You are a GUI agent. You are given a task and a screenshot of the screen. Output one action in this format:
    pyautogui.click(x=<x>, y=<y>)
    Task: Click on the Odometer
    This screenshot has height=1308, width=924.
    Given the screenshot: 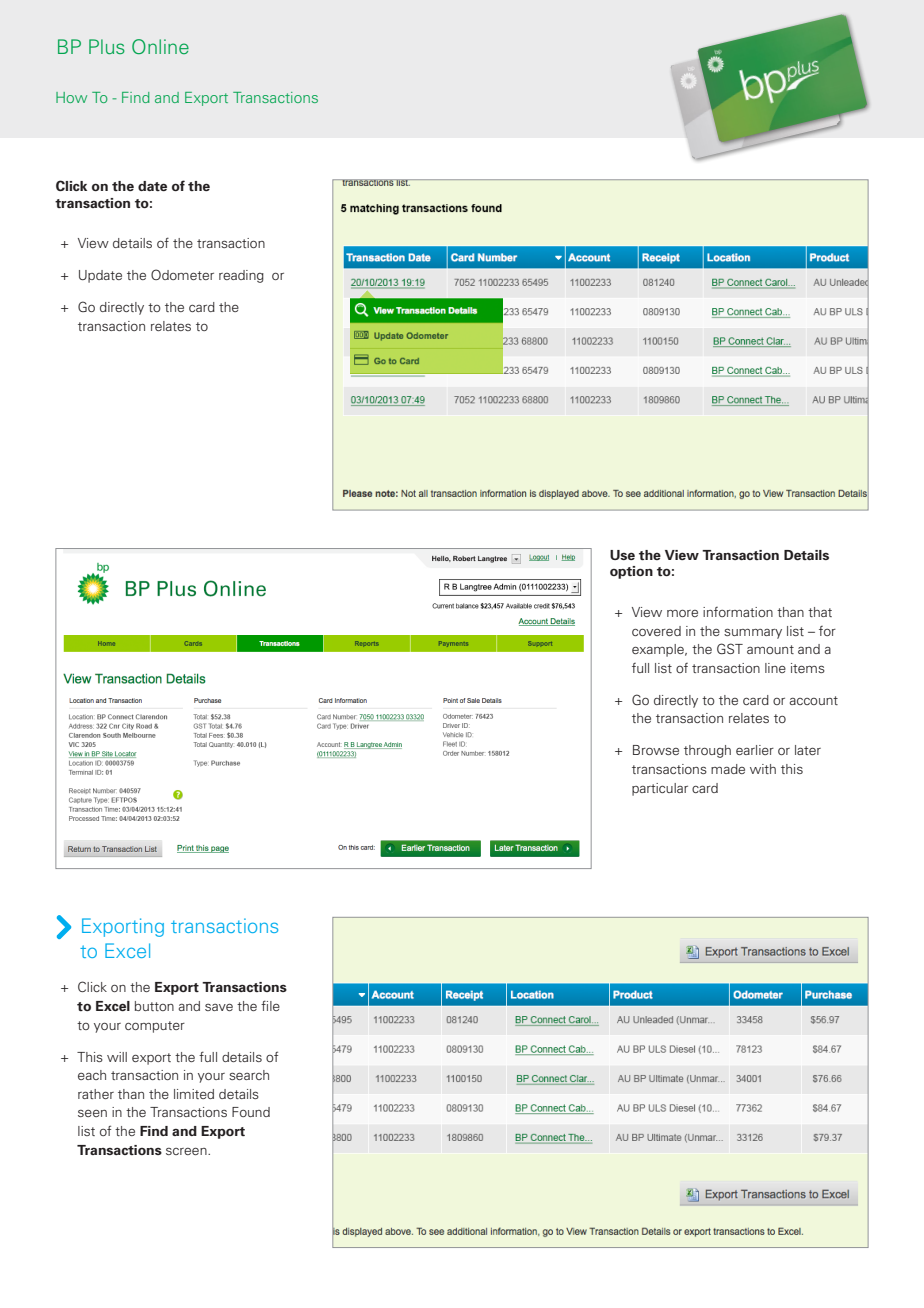 What is the action you would take?
    pyautogui.click(x=182, y=274)
